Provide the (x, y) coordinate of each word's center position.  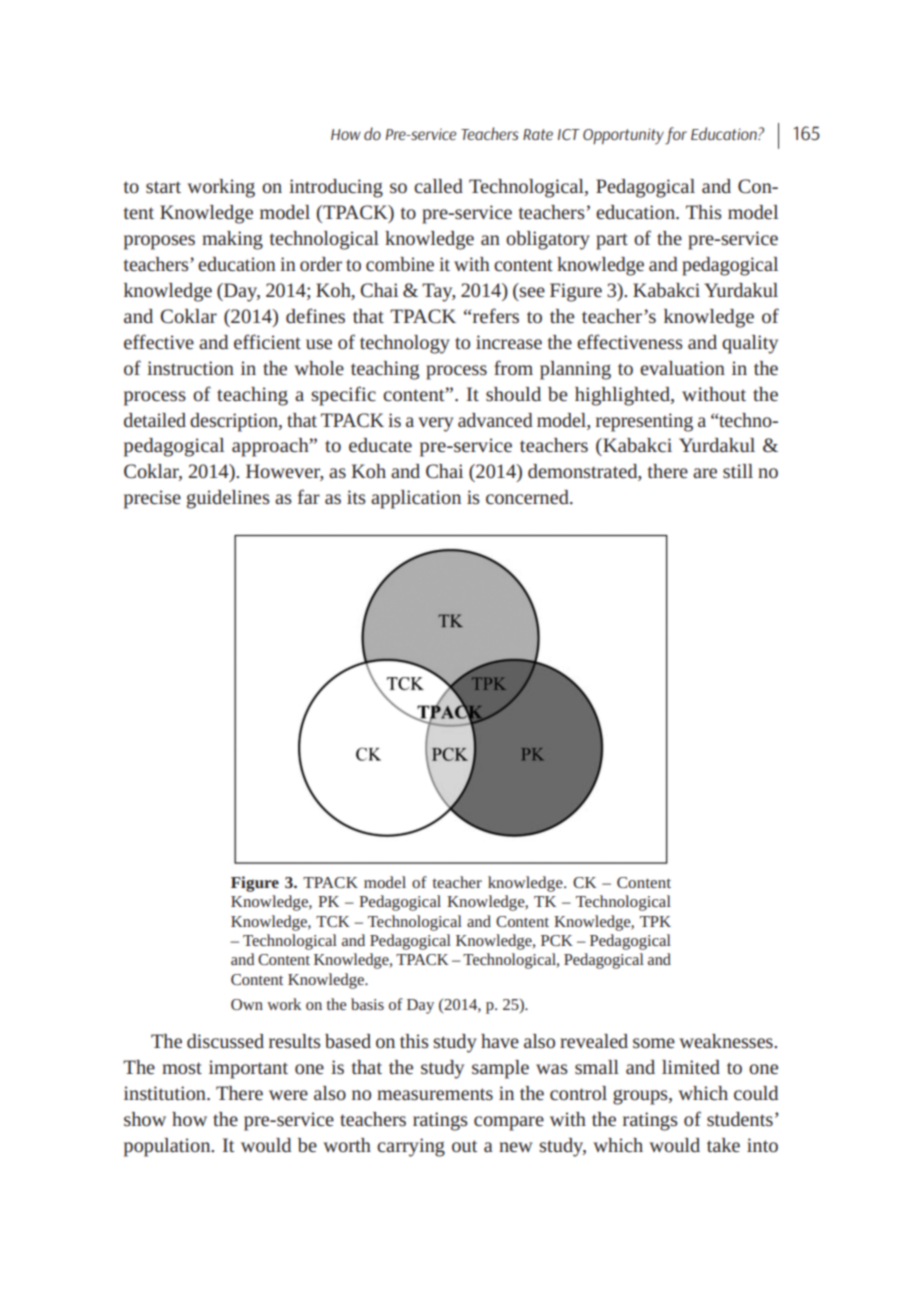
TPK (655, 921)
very (436, 424)
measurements (435, 1094)
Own (247, 1004)
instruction (190, 368)
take (723, 1145)
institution (166, 1093)
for (676, 136)
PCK (557, 940)
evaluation (682, 368)
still (738, 471)
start (163, 187)
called (438, 186)
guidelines (228, 499)
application (416, 499)
